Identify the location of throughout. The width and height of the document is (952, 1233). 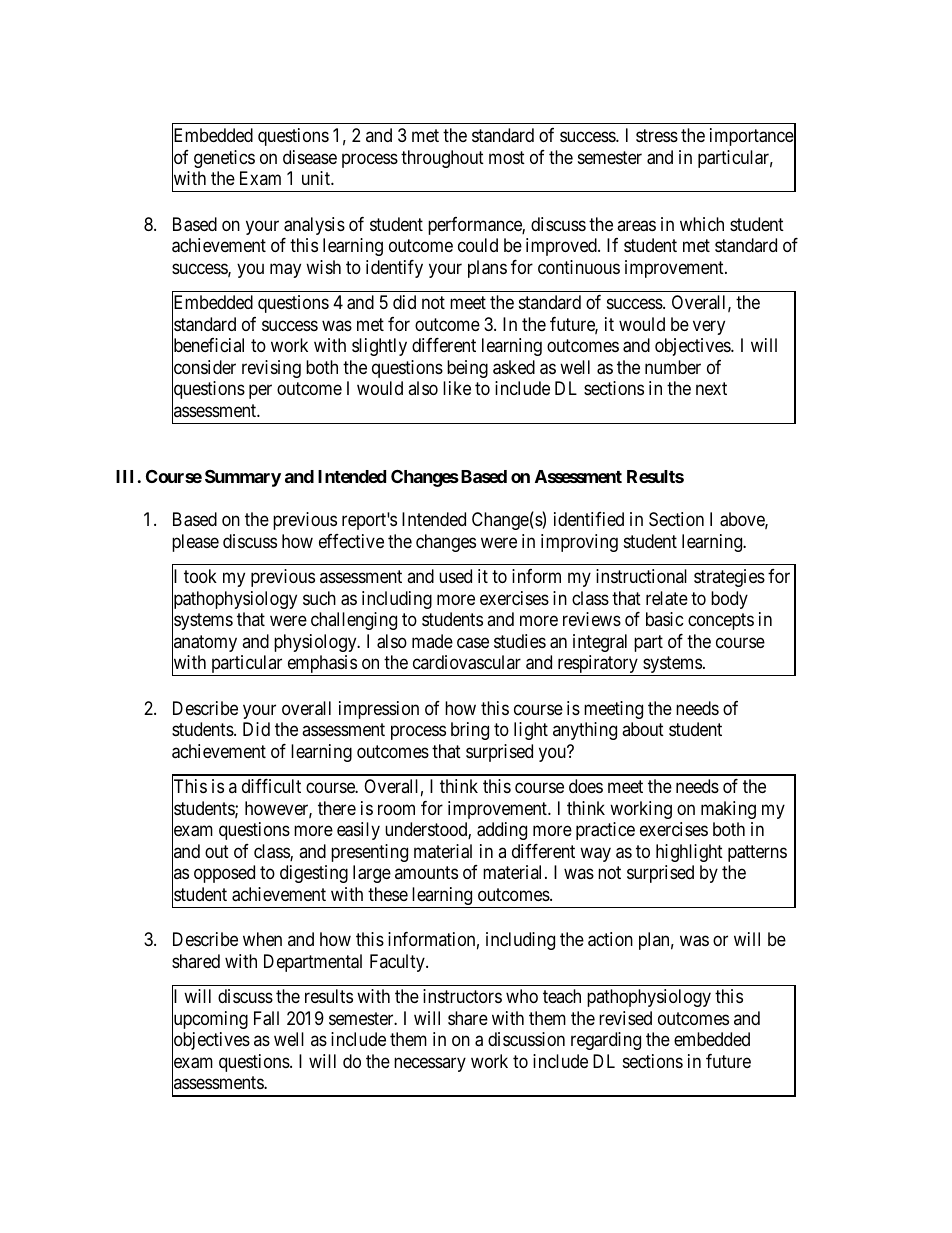
(442, 159).
